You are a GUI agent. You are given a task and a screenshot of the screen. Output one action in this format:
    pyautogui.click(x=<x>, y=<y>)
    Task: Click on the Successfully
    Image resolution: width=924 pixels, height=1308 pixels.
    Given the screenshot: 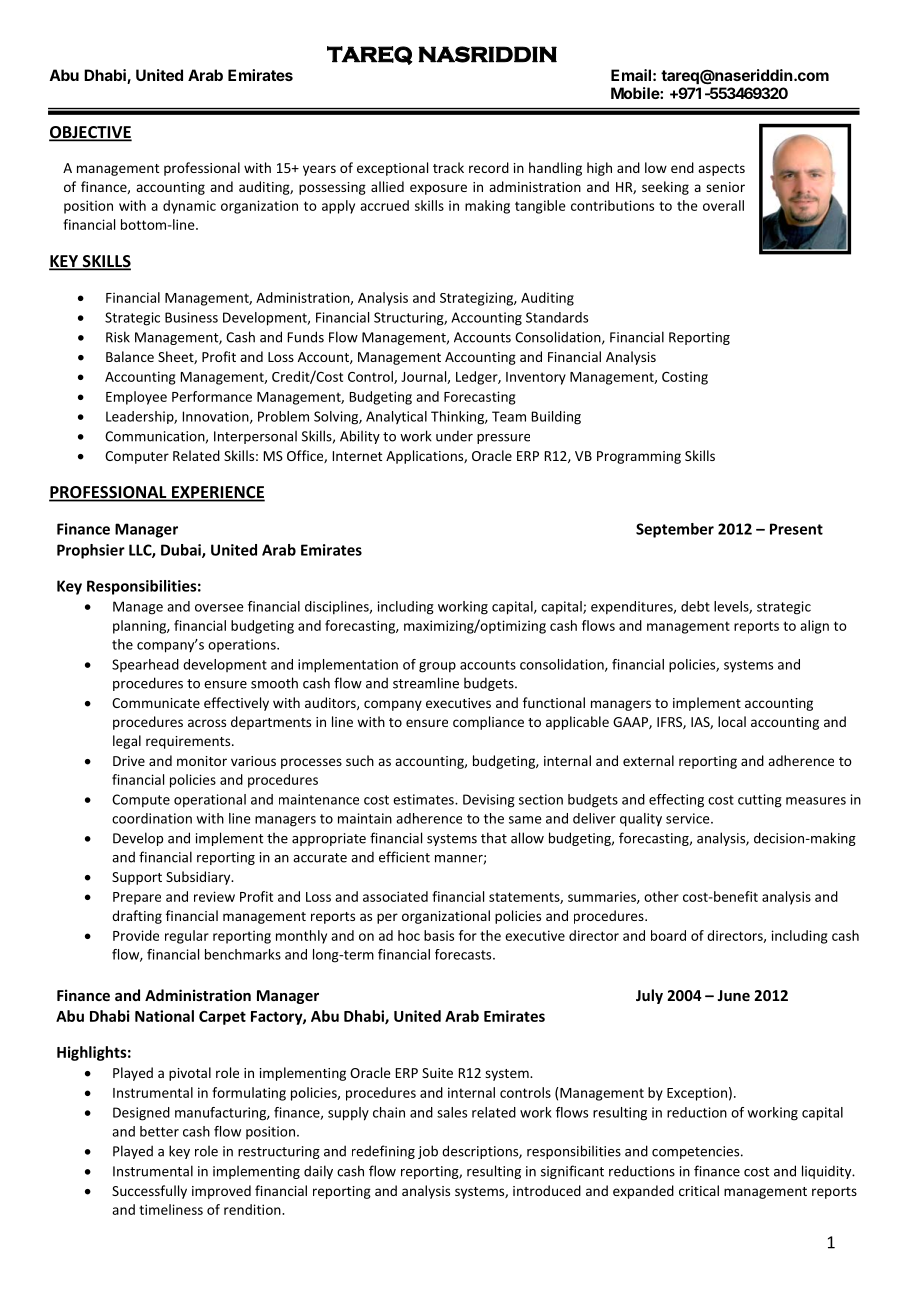 What is the action you would take?
    pyautogui.click(x=149, y=1192)
